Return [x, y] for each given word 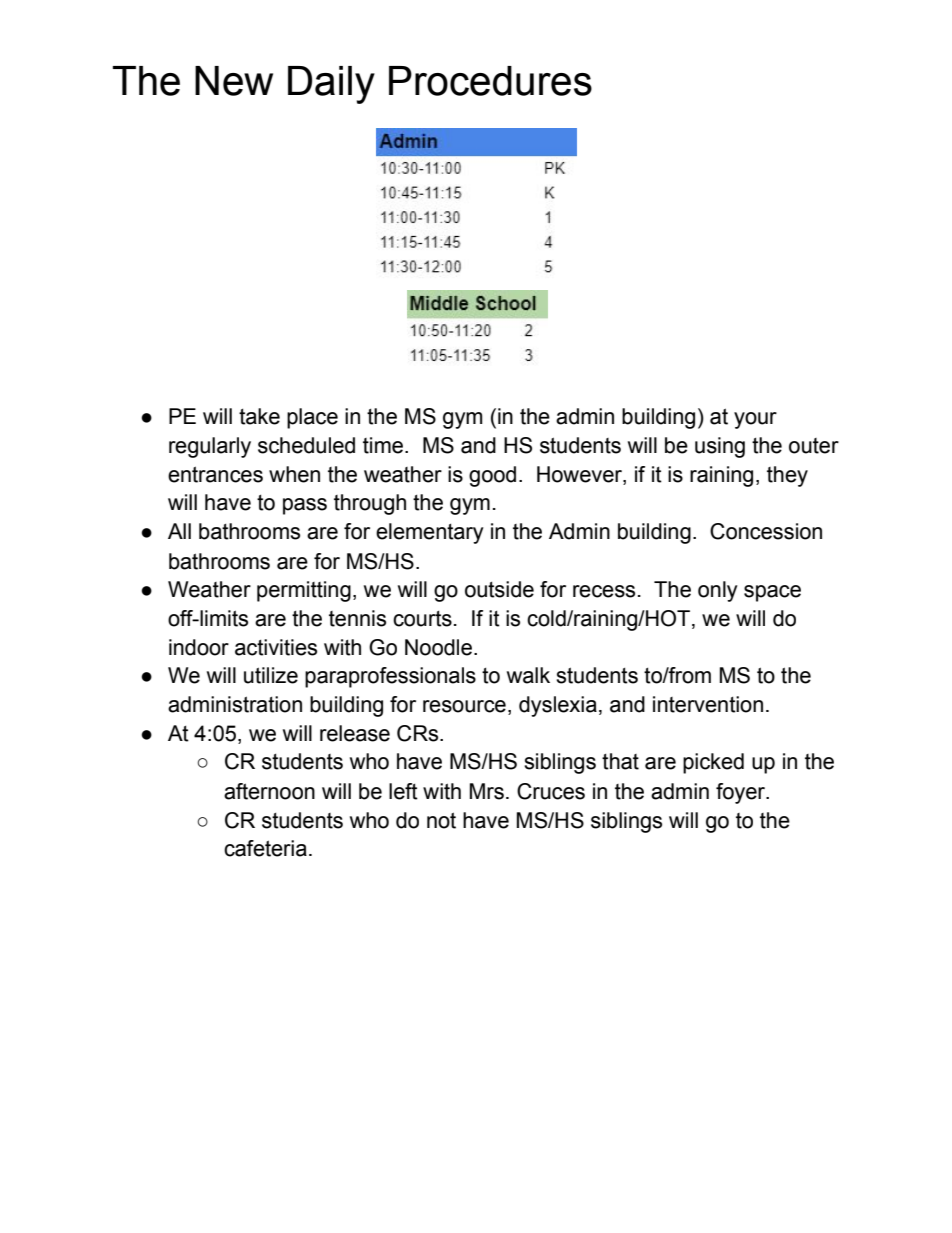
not [441, 820]
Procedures [490, 81]
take [259, 416]
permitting [304, 591]
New [234, 81]
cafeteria [265, 848]
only [718, 591]
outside [499, 589]
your [755, 420]
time [383, 445]
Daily [331, 85]
